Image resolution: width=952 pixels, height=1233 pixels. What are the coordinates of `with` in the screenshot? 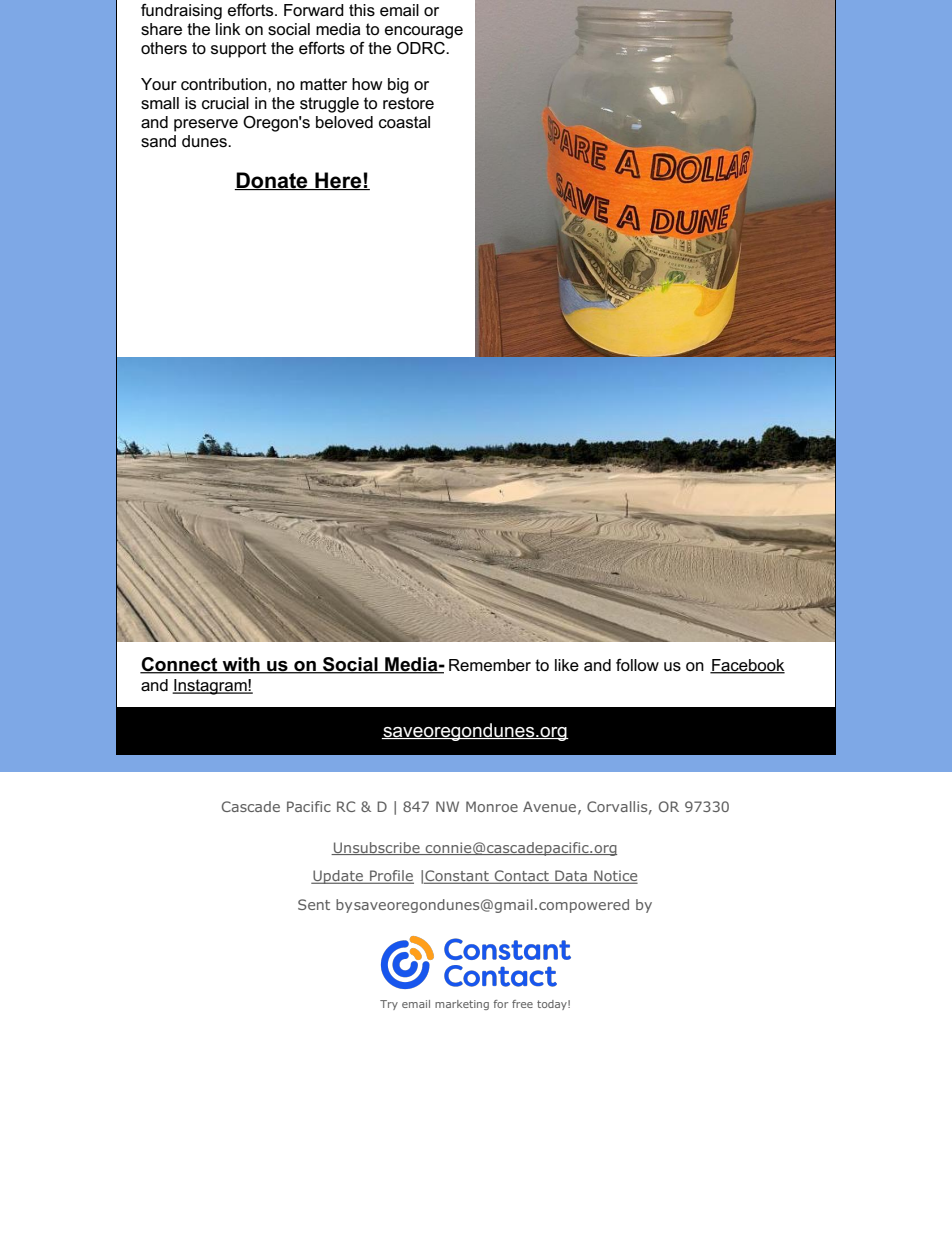 It's located at (241, 665).
